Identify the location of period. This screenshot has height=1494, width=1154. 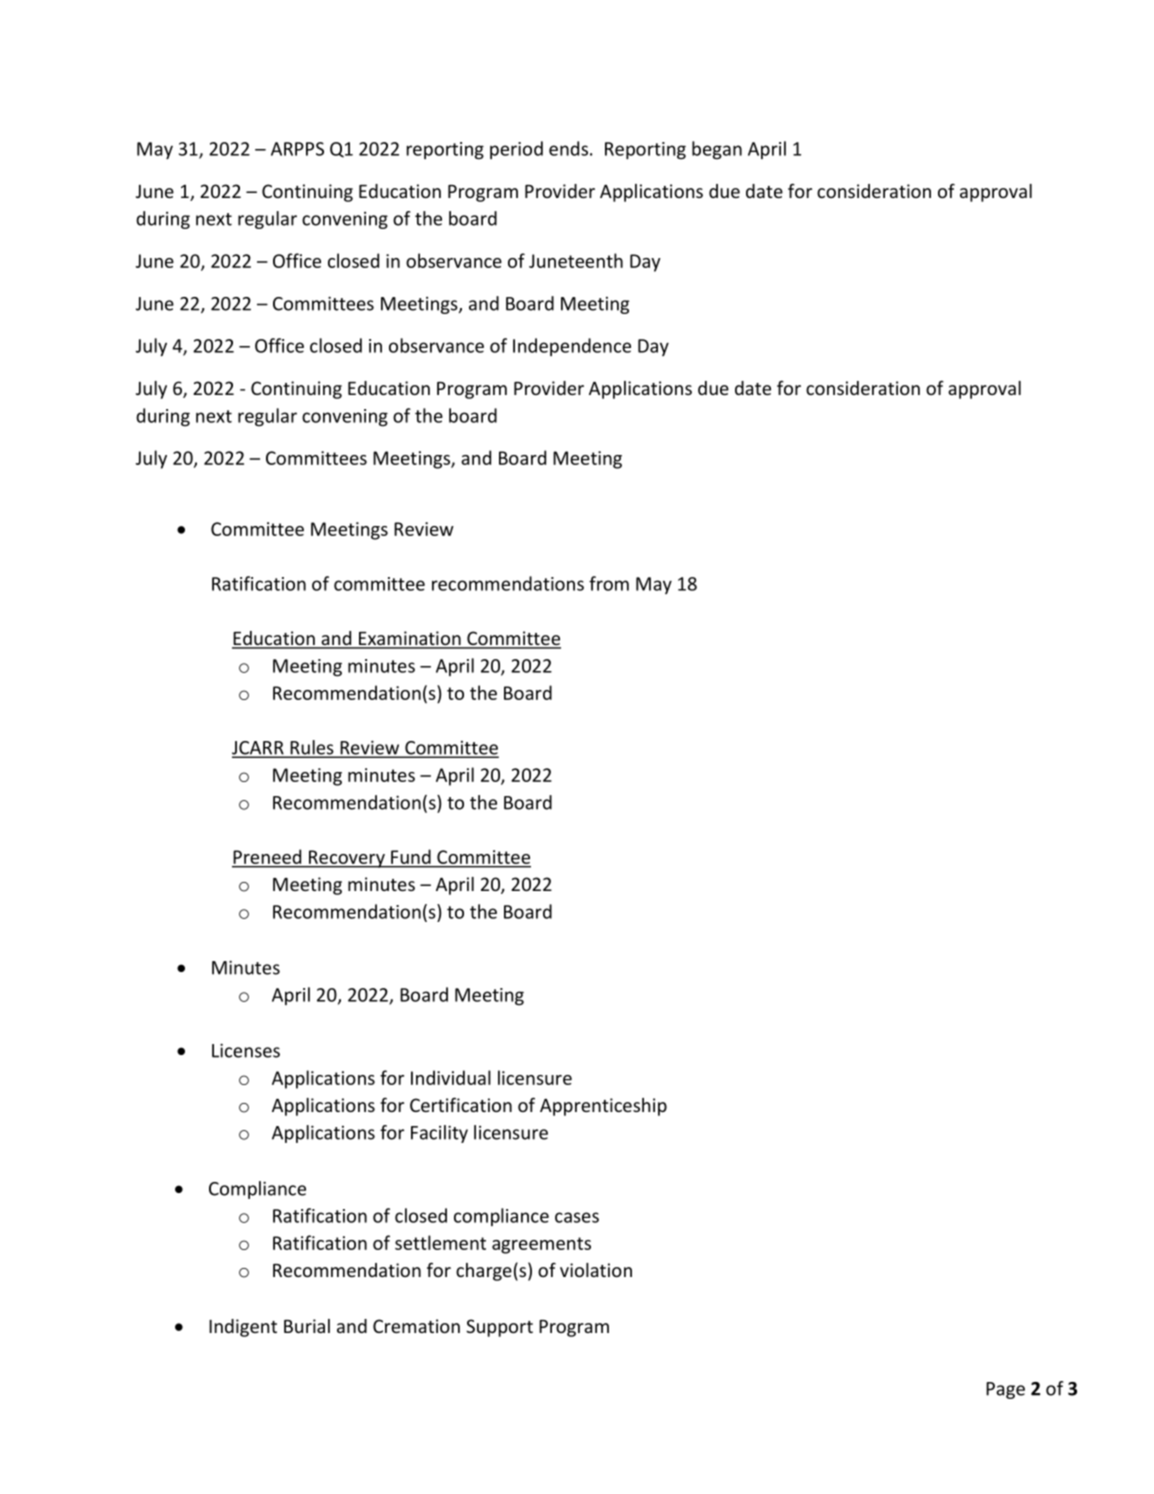
(516, 150).
